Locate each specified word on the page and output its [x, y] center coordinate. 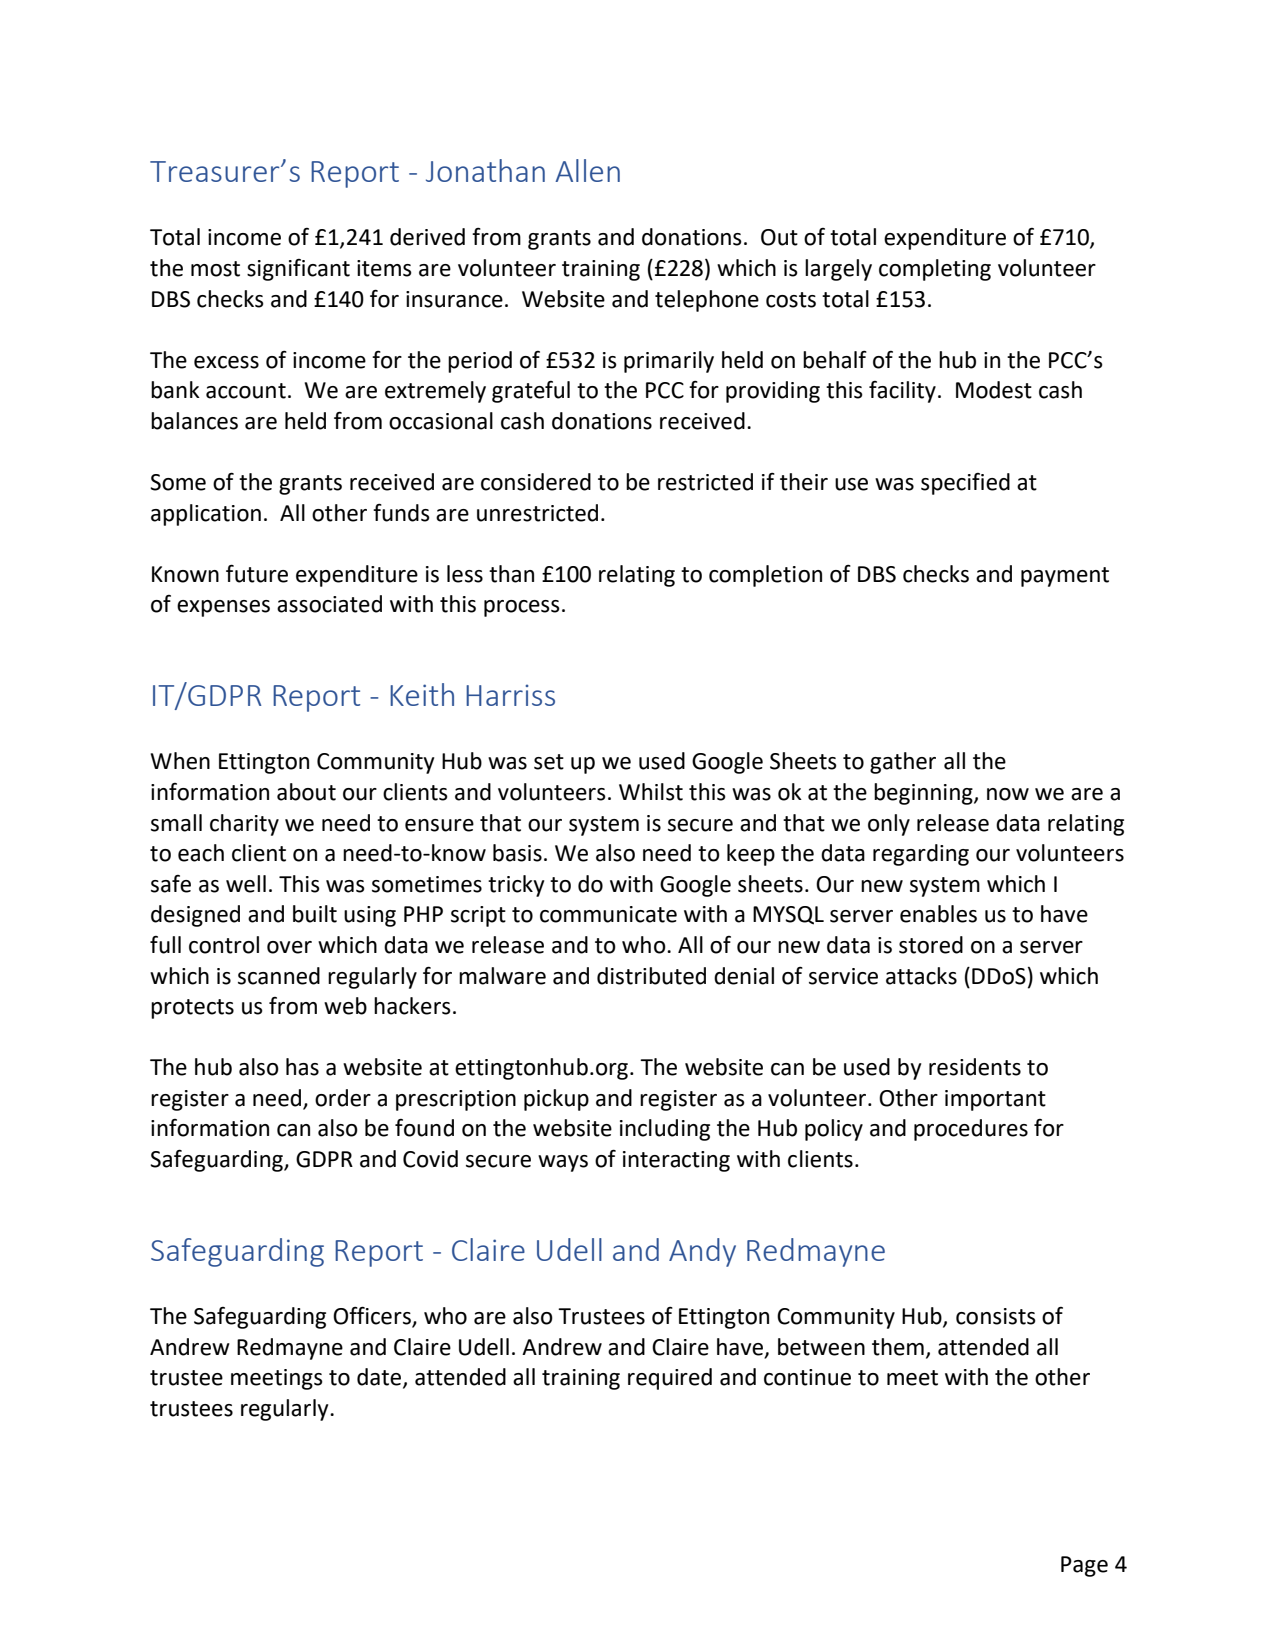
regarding [921, 855]
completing [935, 270]
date [380, 1378]
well [246, 884]
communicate [608, 914]
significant [298, 270]
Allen [587, 170]
